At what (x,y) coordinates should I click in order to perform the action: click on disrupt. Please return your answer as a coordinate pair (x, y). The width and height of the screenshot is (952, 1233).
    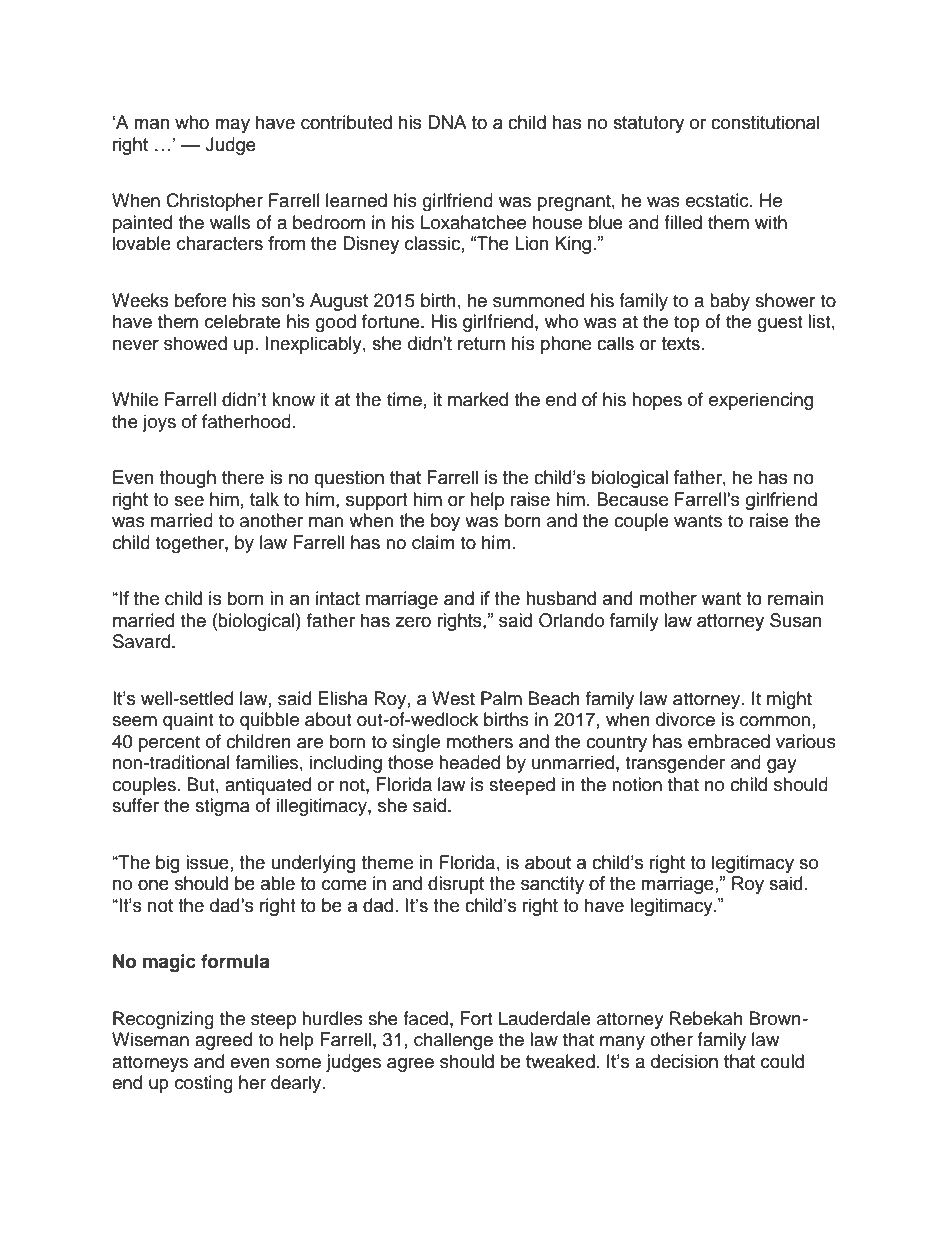
    Looking at the image, I should click on (456, 885).
